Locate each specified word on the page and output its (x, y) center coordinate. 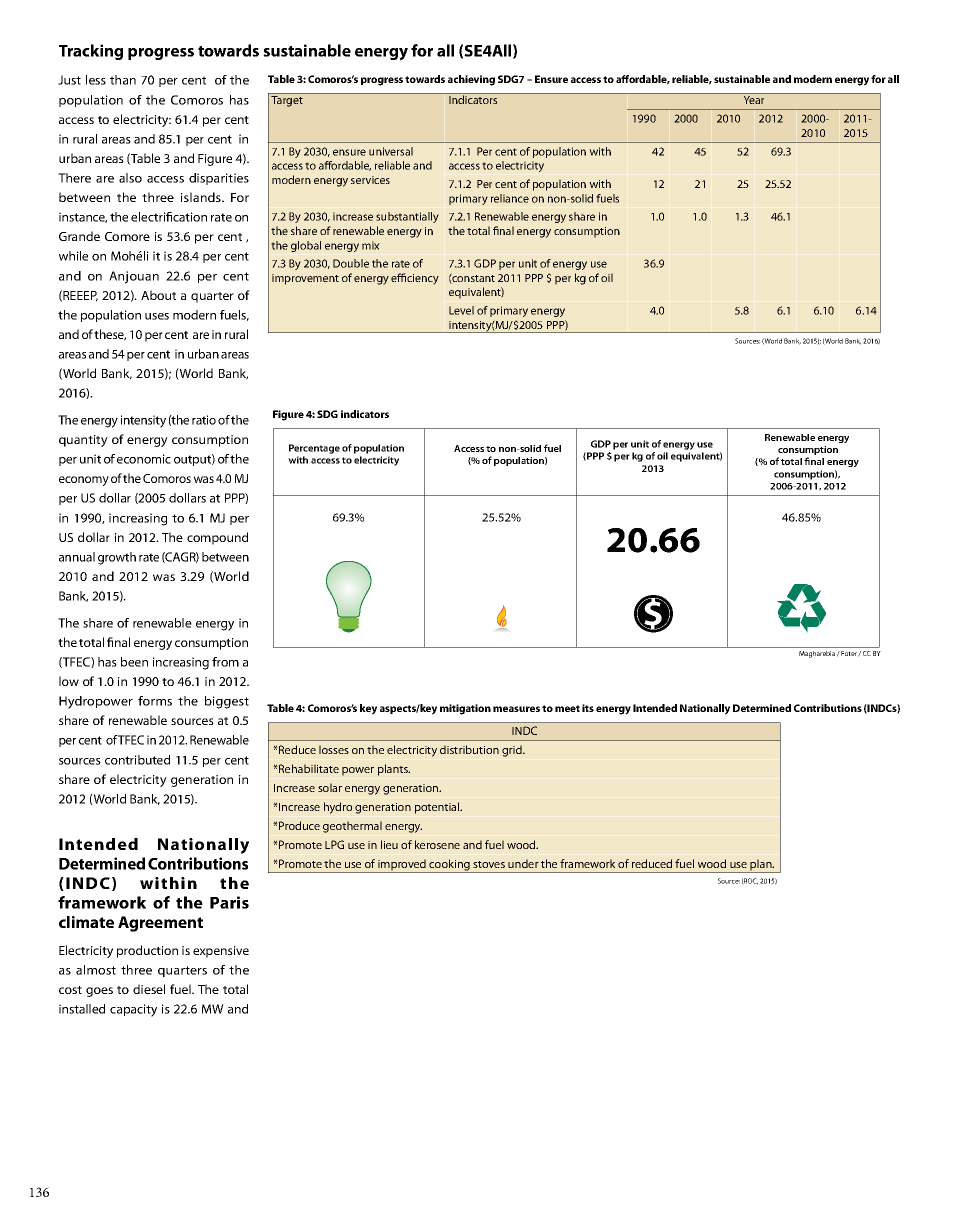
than (123, 80)
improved (402, 866)
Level (461, 310)
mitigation (465, 709)
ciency (423, 279)
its (588, 708)
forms (155, 701)
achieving (471, 80)
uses (157, 316)
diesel (149, 989)
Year (754, 100)
